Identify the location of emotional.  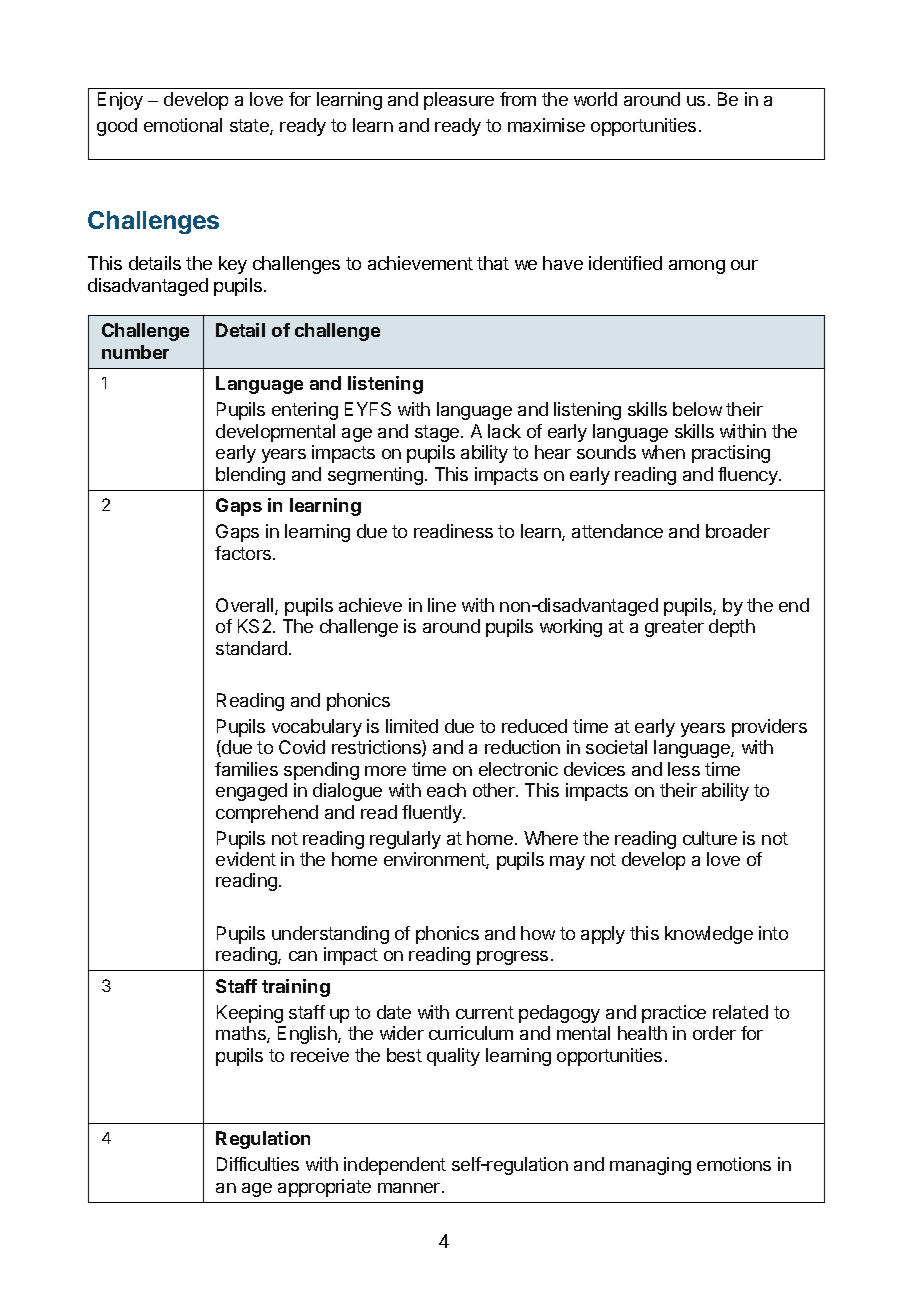
(183, 125).
